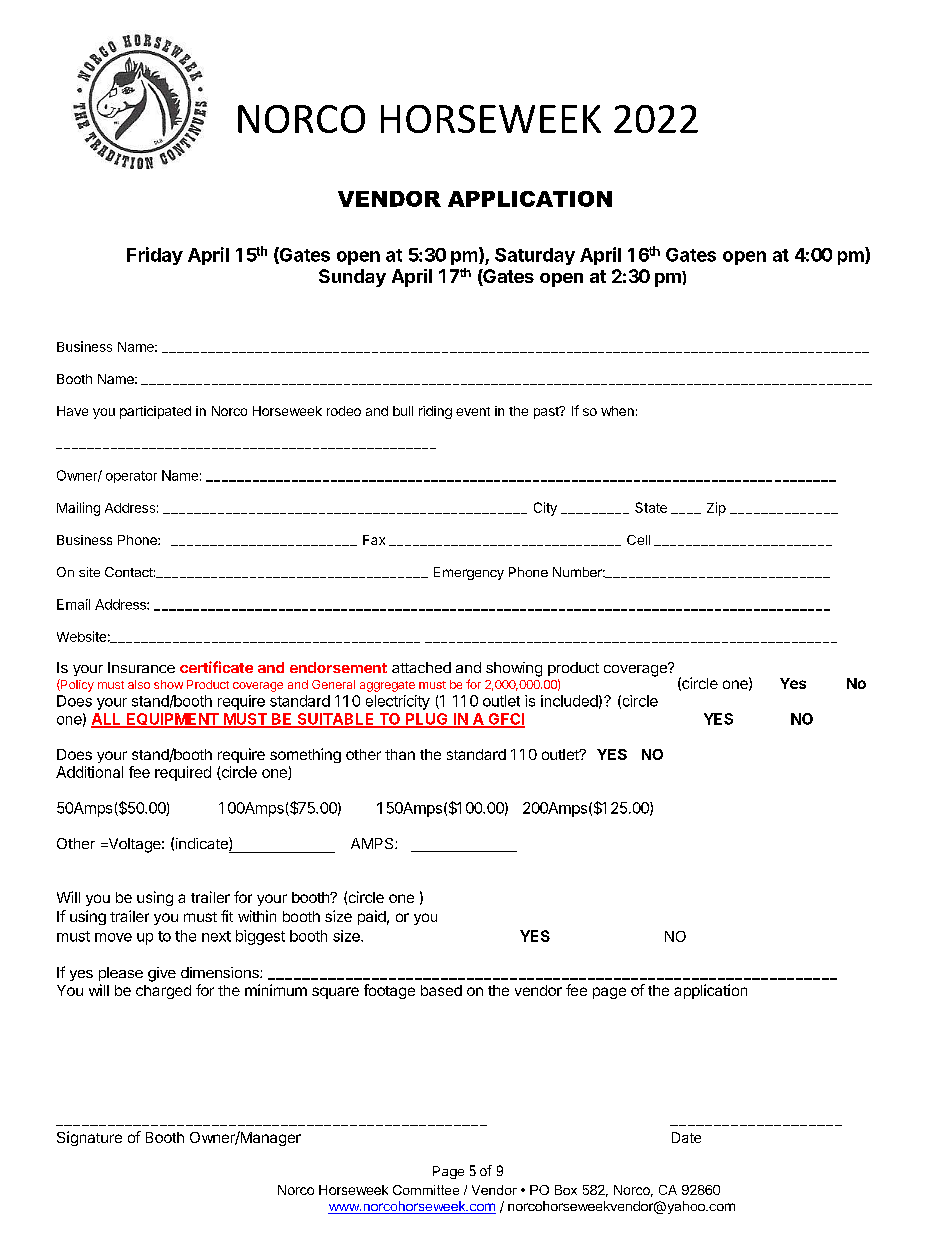 This screenshot has width=952, height=1233. I want to click on Committee, so click(426, 1190).
